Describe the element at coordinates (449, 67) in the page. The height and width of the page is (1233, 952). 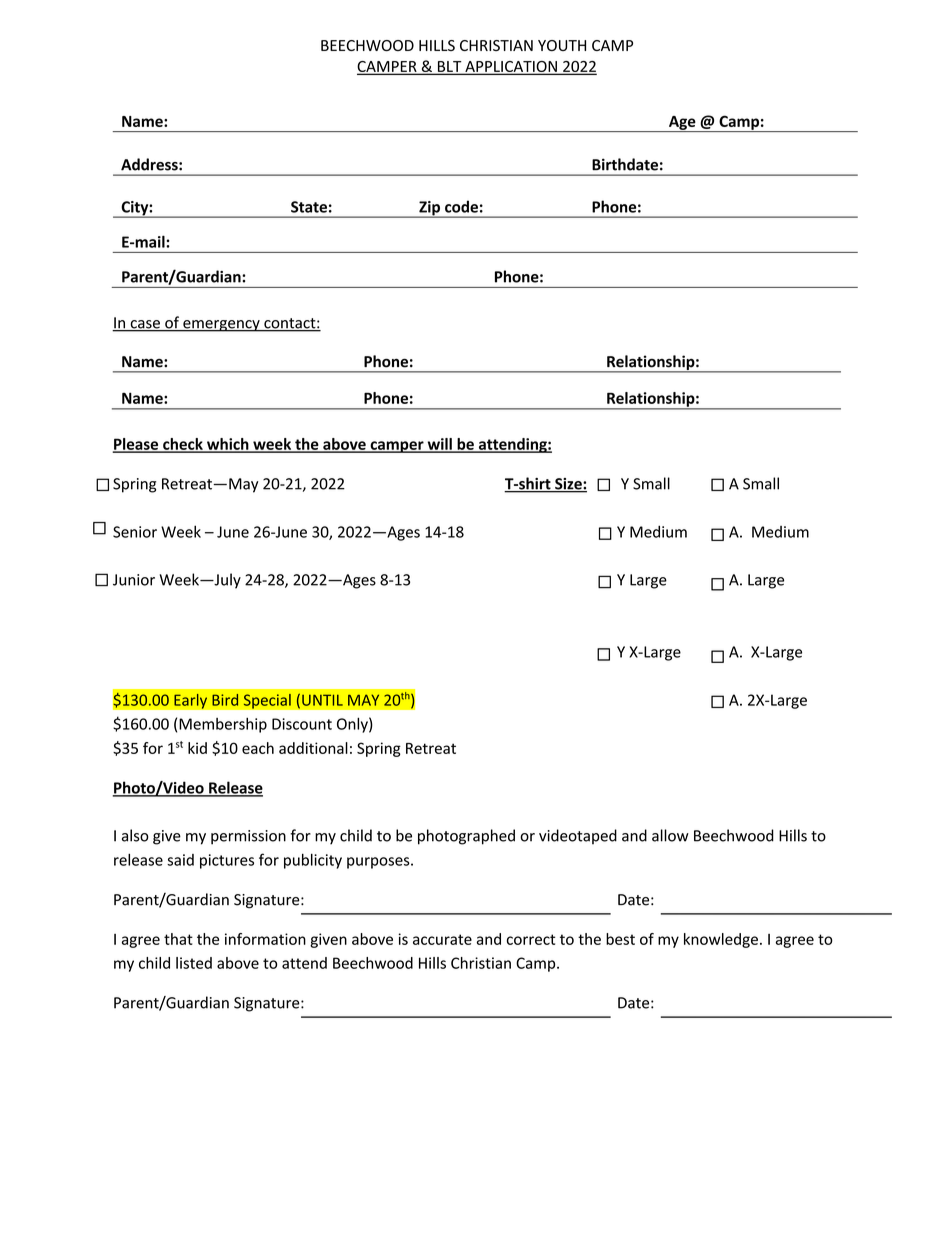
I see `BLT` at that location.
